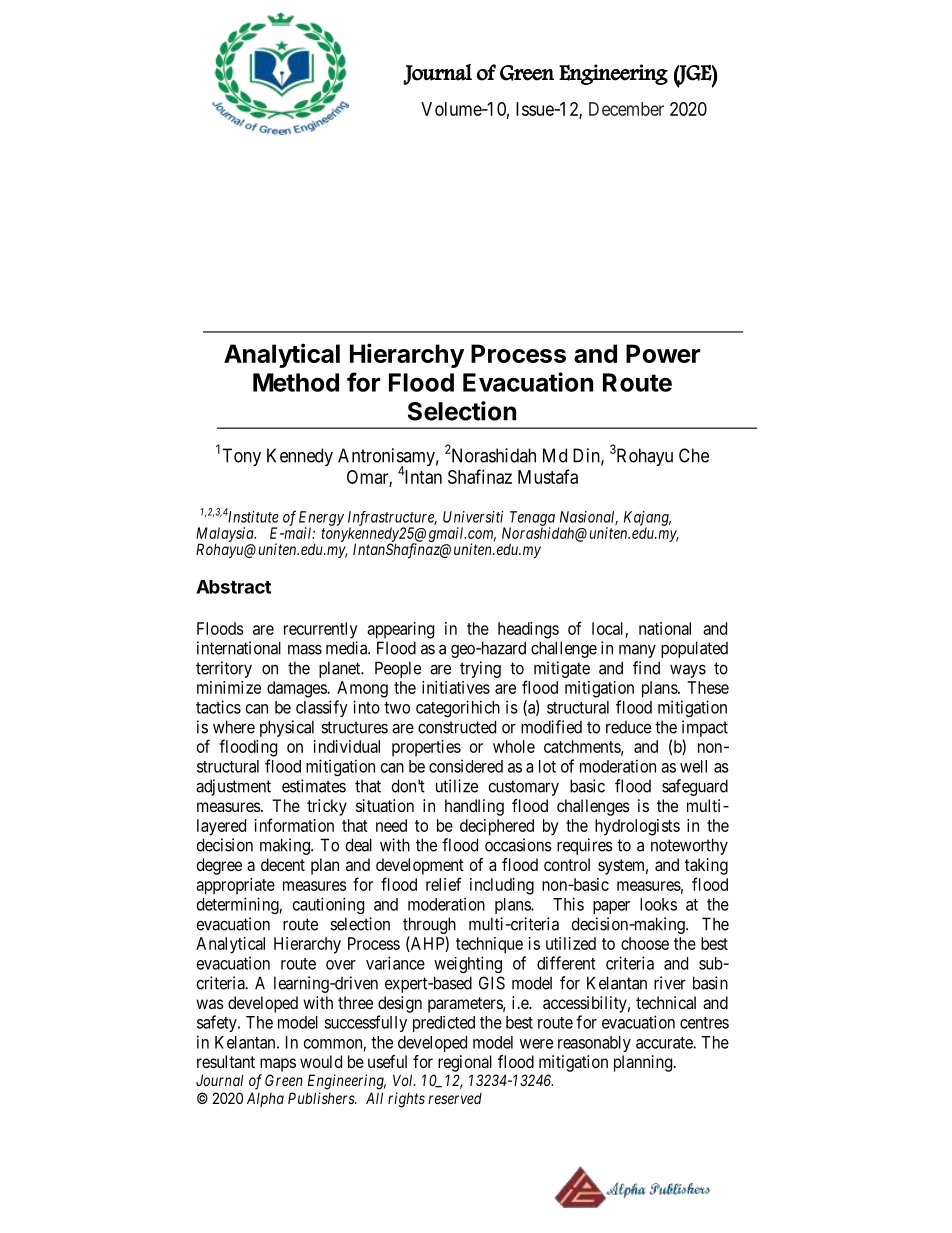 Image resolution: width=952 pixels, height=1233 pixels. I want to click on appearing, so click(400, 630).
